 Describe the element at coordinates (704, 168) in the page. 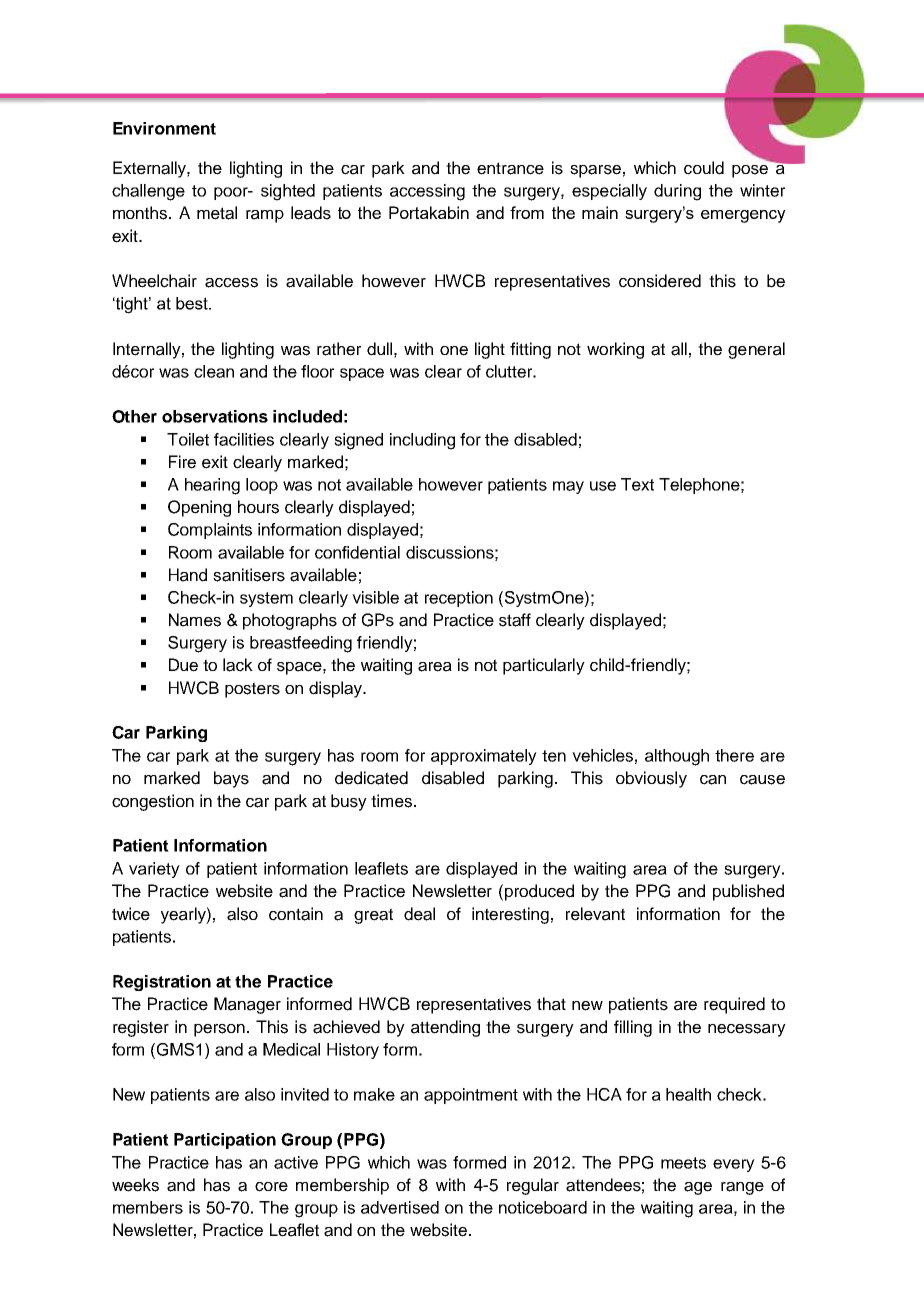

I see `could` at that location.
